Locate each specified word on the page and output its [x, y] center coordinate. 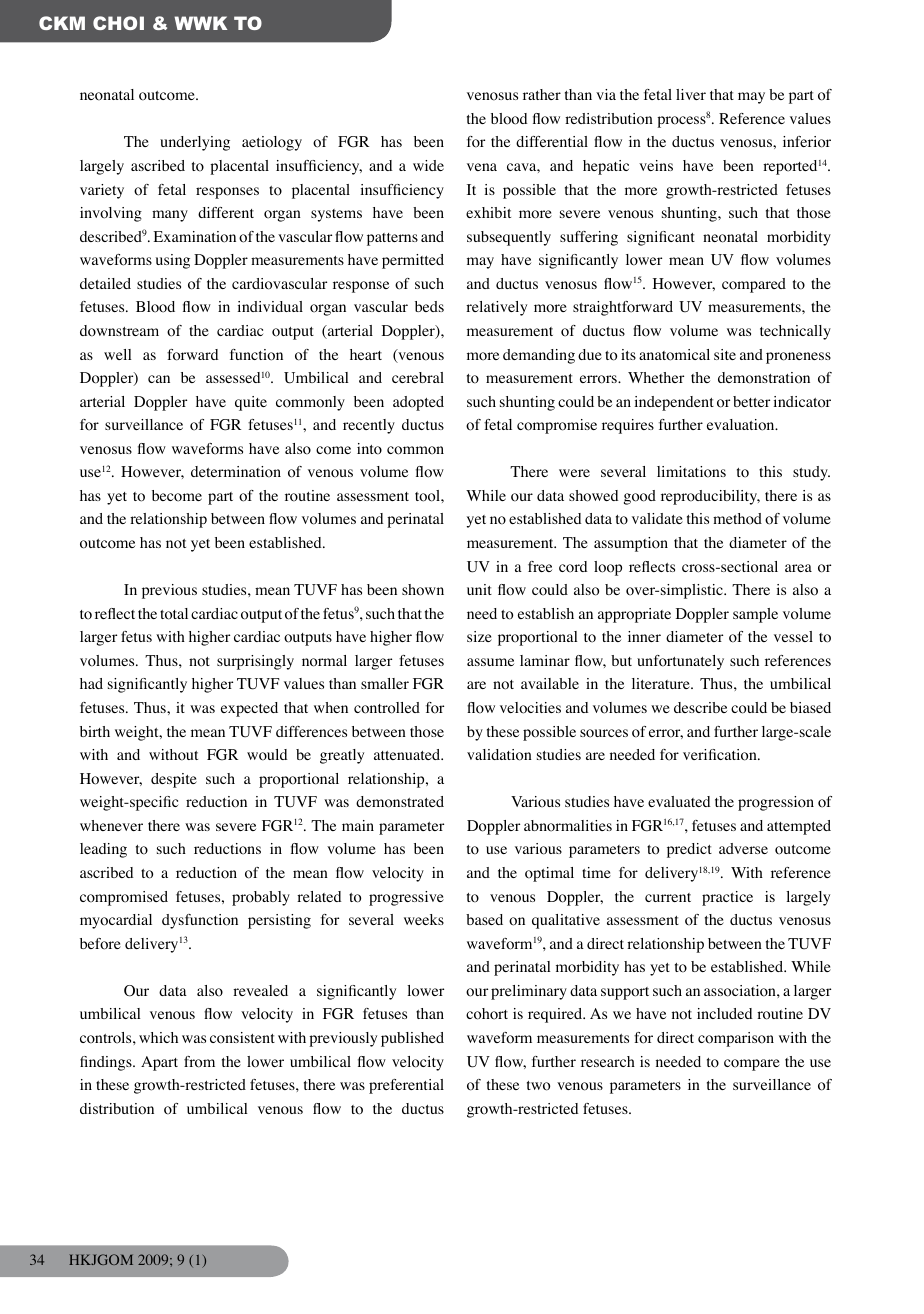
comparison [736, 1039]
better [751, 401]
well [118, 354]
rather [542, 94]
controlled [387, 708]
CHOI [118, 23]
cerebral [418, 377]
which [158, 1037]
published [412, 1039]
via [606, 94]
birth [95, 731]
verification [721, 755]
